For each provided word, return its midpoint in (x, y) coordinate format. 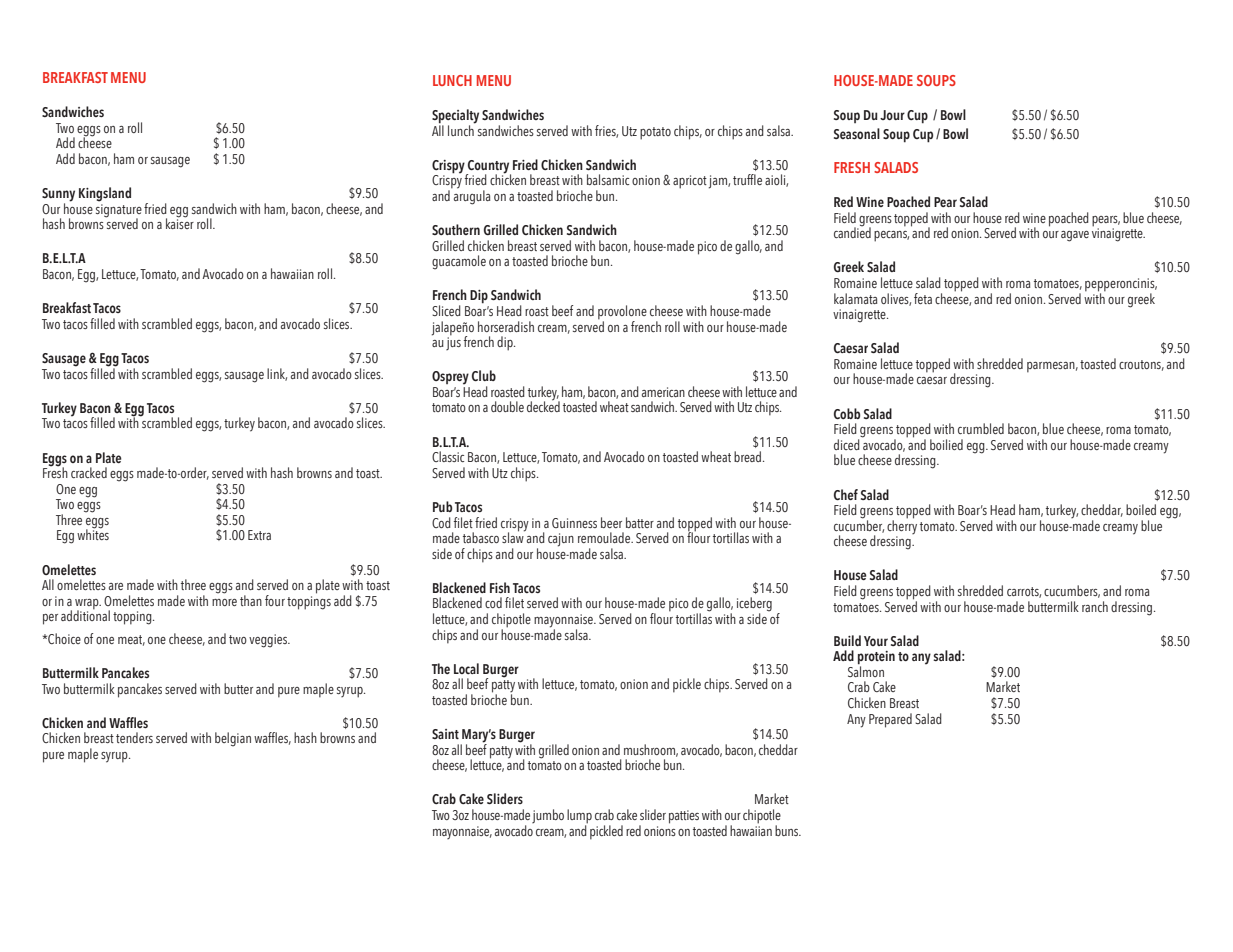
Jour (892, 115)
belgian (233, 739)
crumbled (981, 428)
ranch (1095, 606)
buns (788, 830)
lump (579, 817)
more (224, 602)
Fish (500, 587)
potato (655, 133)
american (663, 392)
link (277, 374)
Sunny (58, 196)
